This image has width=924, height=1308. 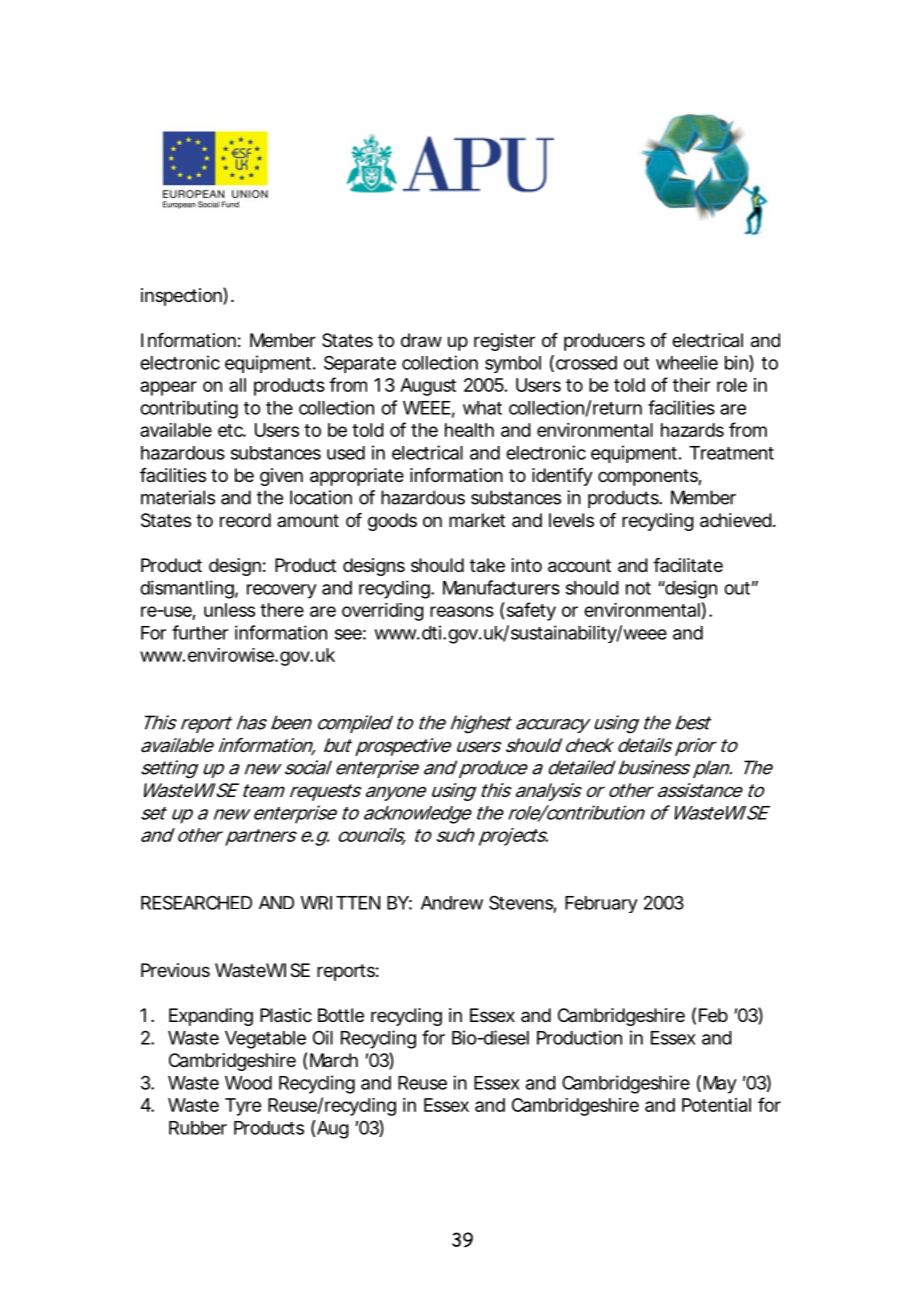 I want to click on not, so click(x=638, y=588).
